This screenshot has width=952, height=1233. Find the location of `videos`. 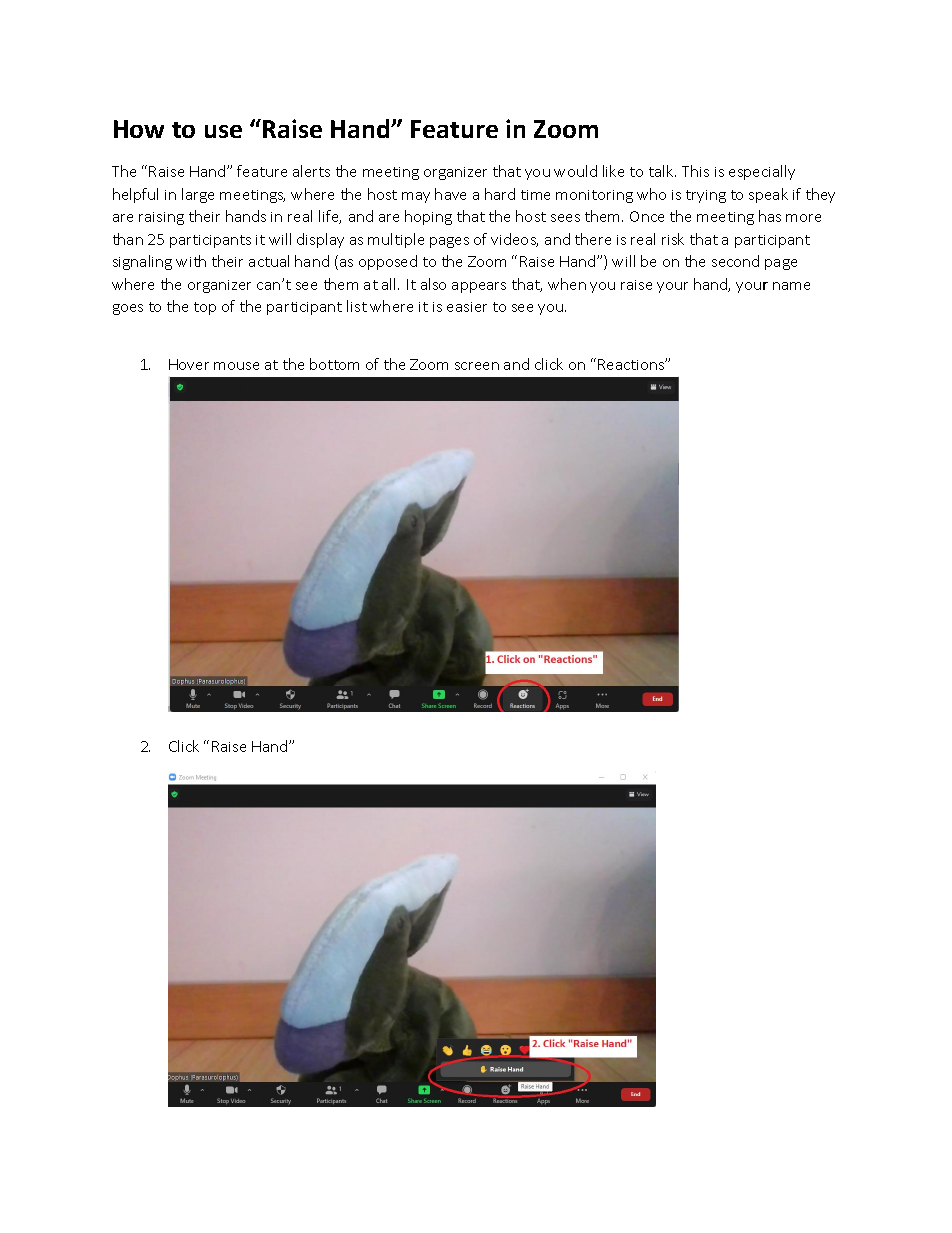

videos is located at coordinates (514, 240).
